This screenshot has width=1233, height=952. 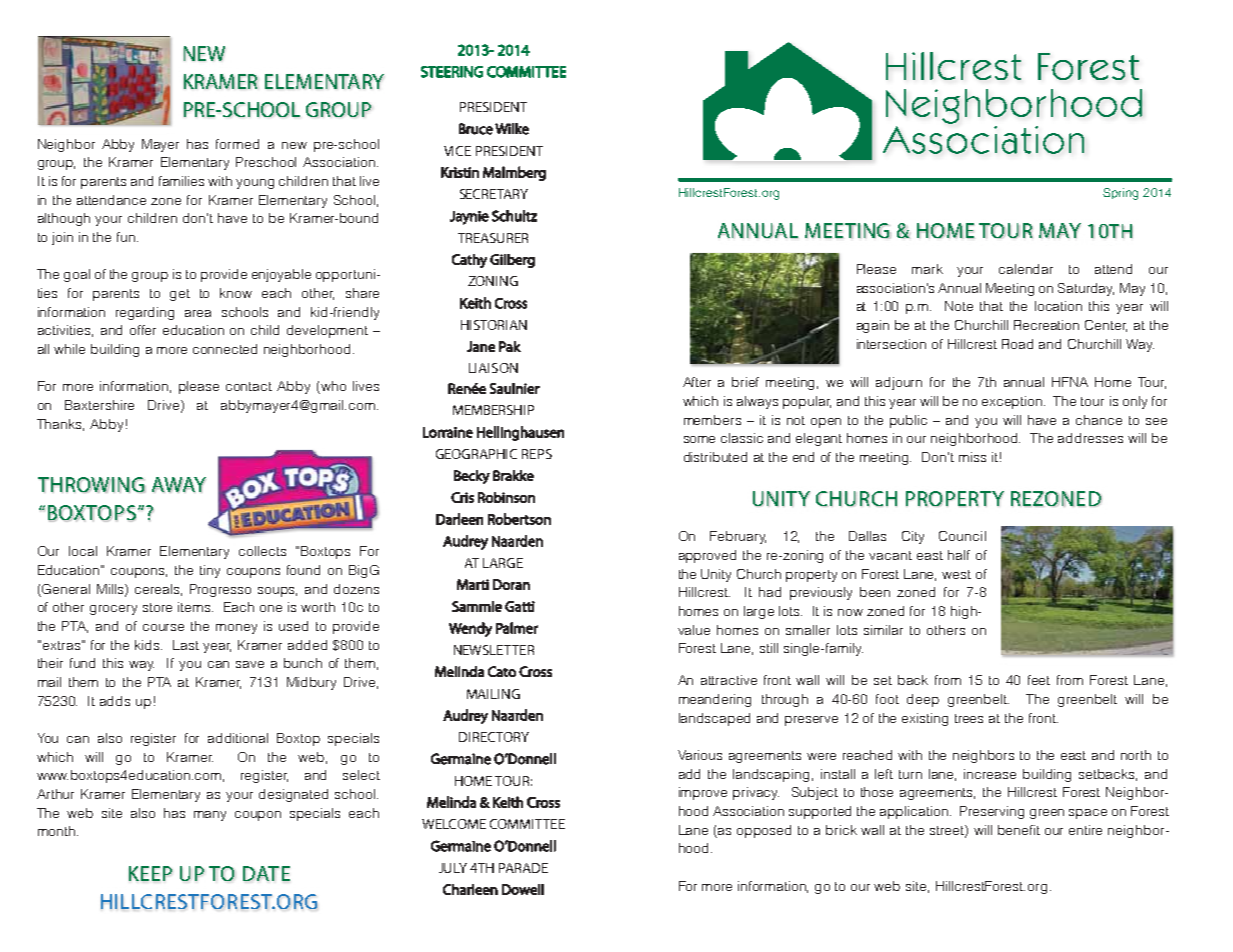 What do you see at coordinates (237, 144) in the screenshot?
I see `formed` at bounding box center [237, 144].
